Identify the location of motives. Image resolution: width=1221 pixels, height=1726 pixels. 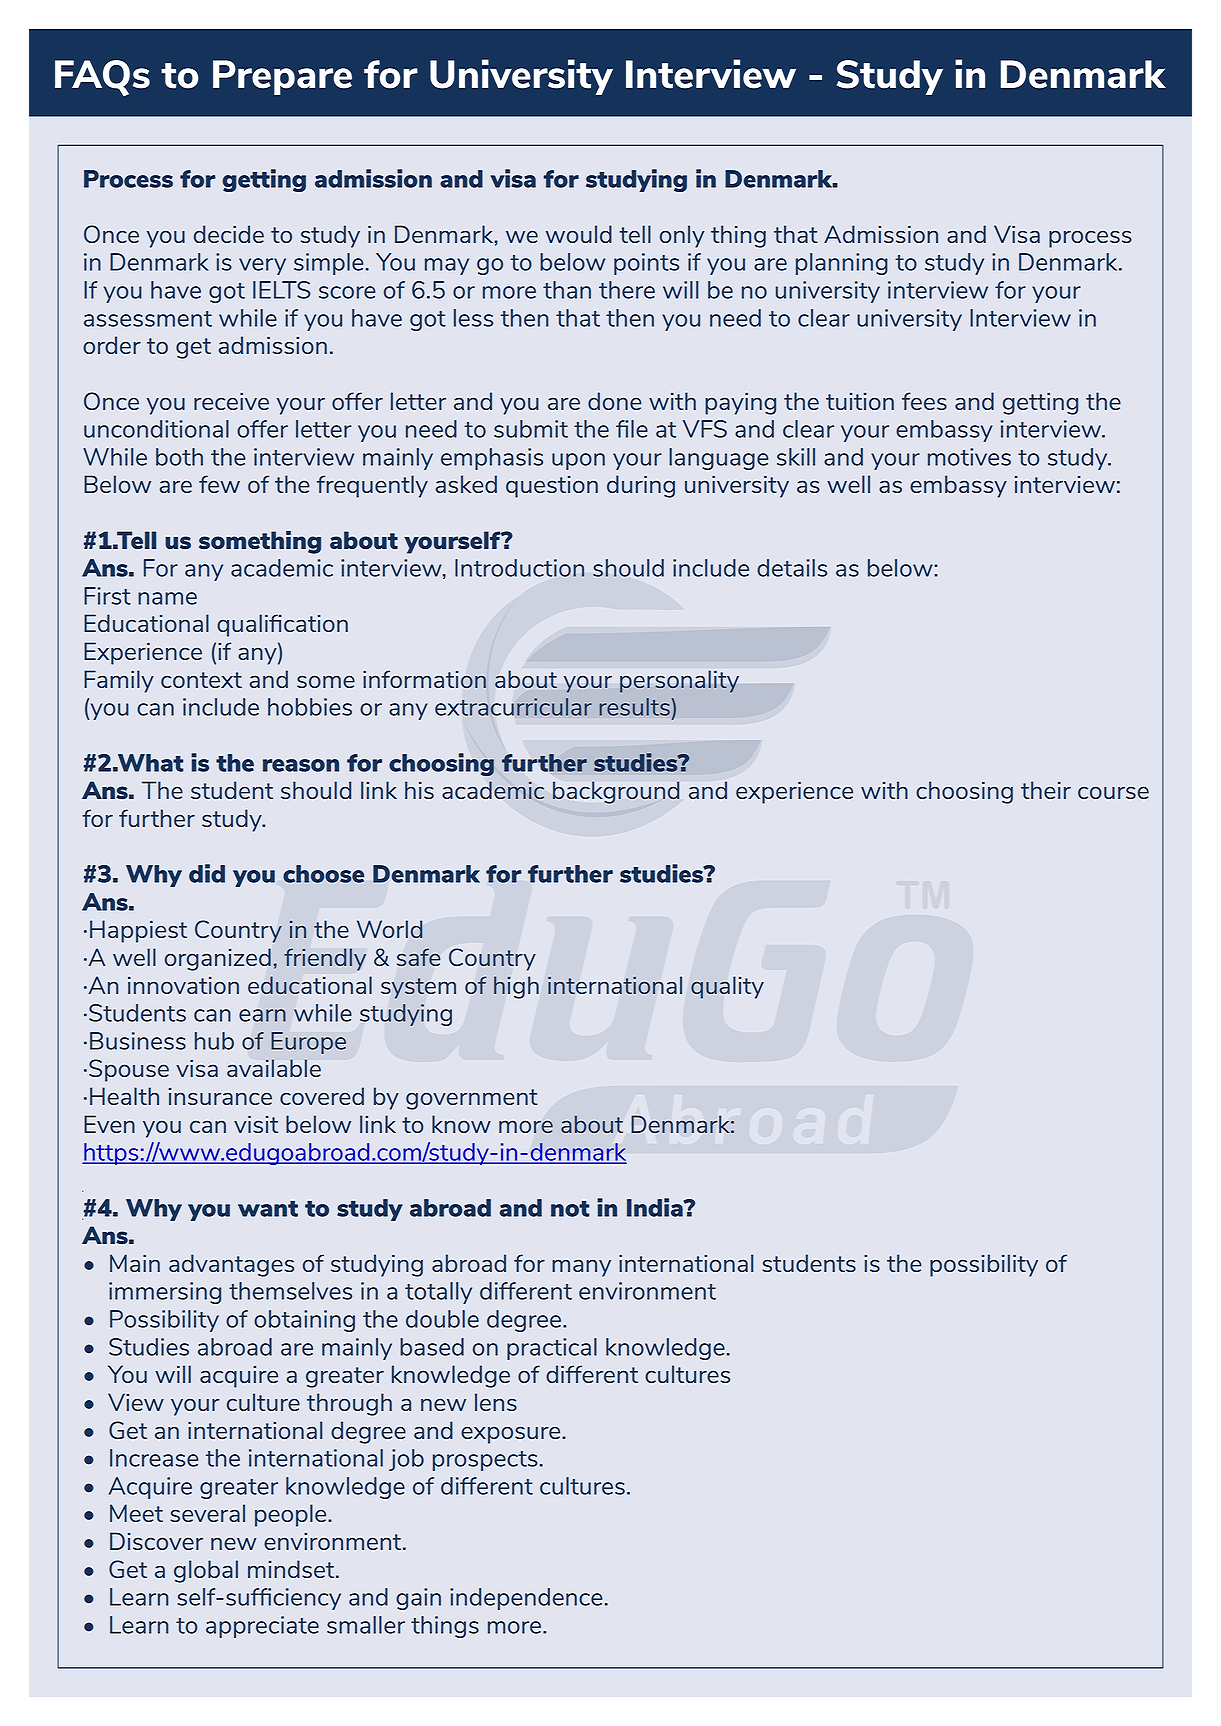
(969, 457).
